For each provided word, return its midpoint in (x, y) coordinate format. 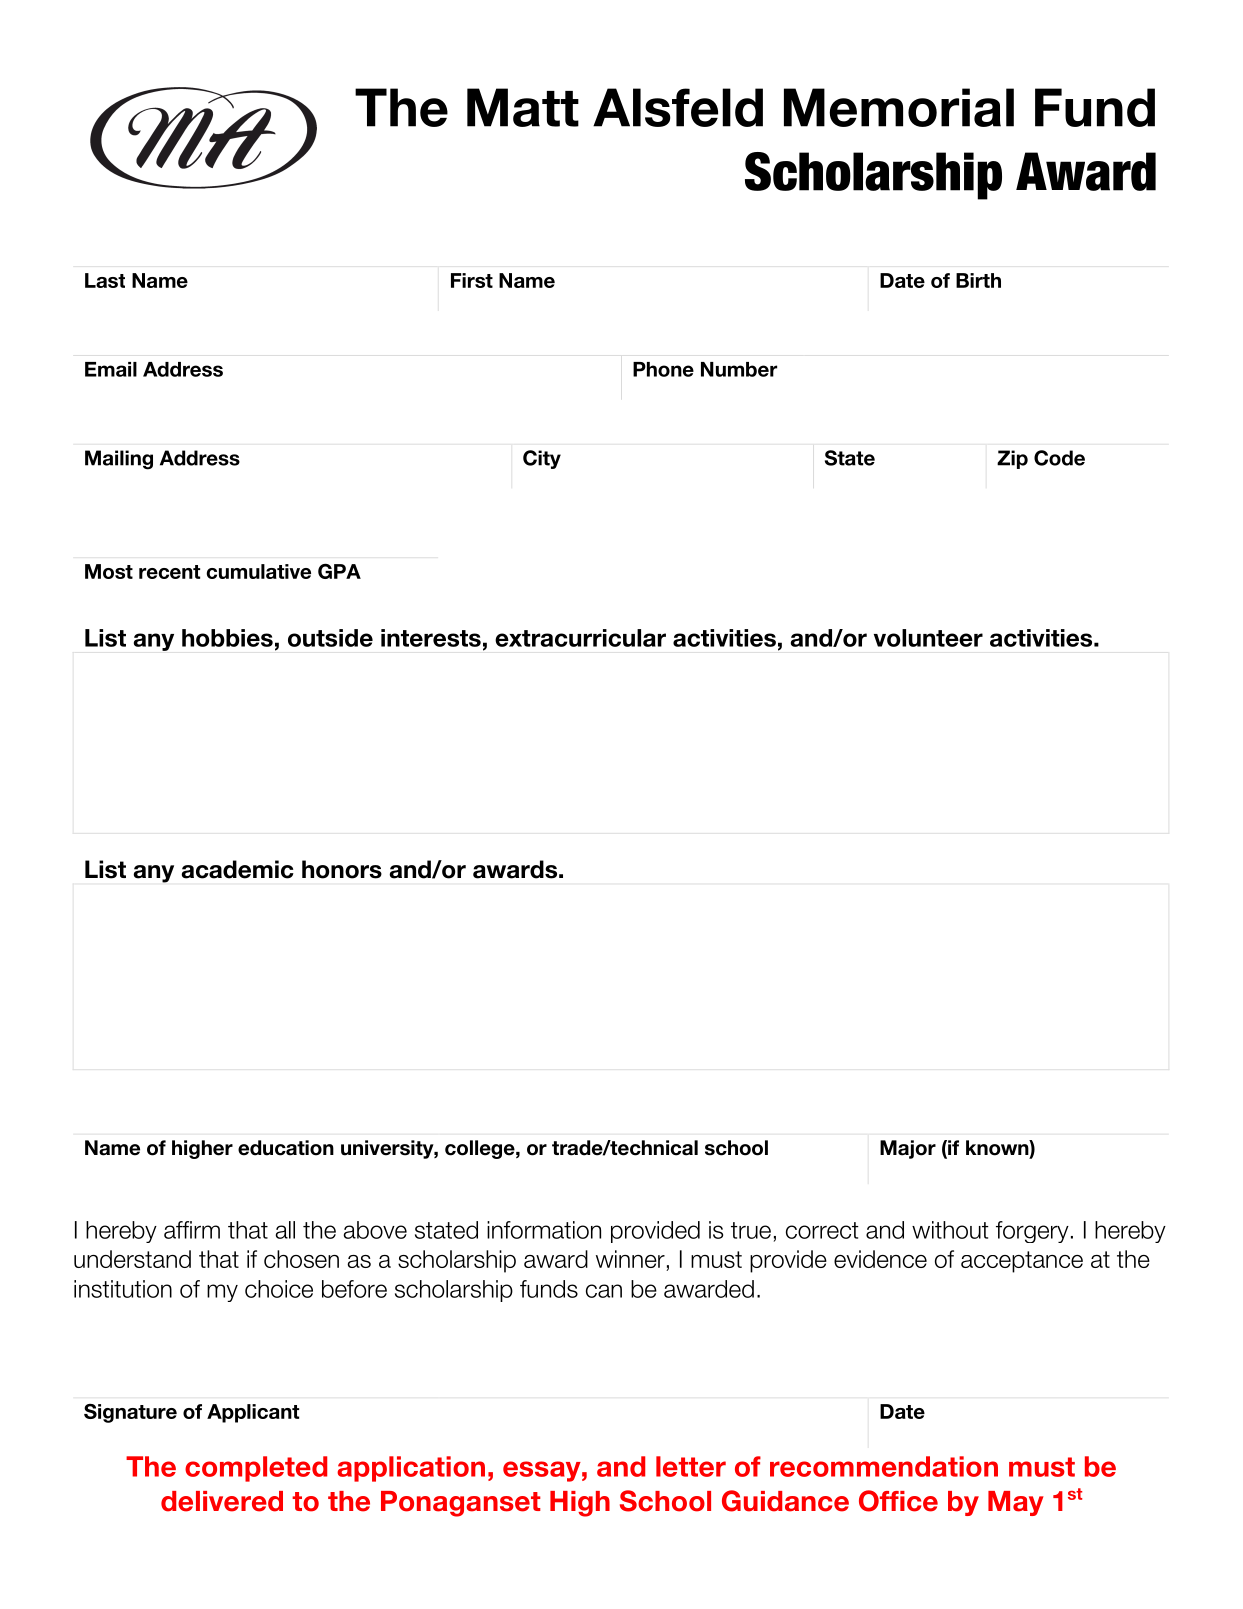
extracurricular (580, 638)
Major (908, 1149)
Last (105, 280)
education (286, 1148)
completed (256, 1469)
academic (237, 869)
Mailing (119, 460)
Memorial (899, 107)
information (544, 1230)
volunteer (928, 638)
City (542, 459)
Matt (523, 107)
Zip (1012, 459)
